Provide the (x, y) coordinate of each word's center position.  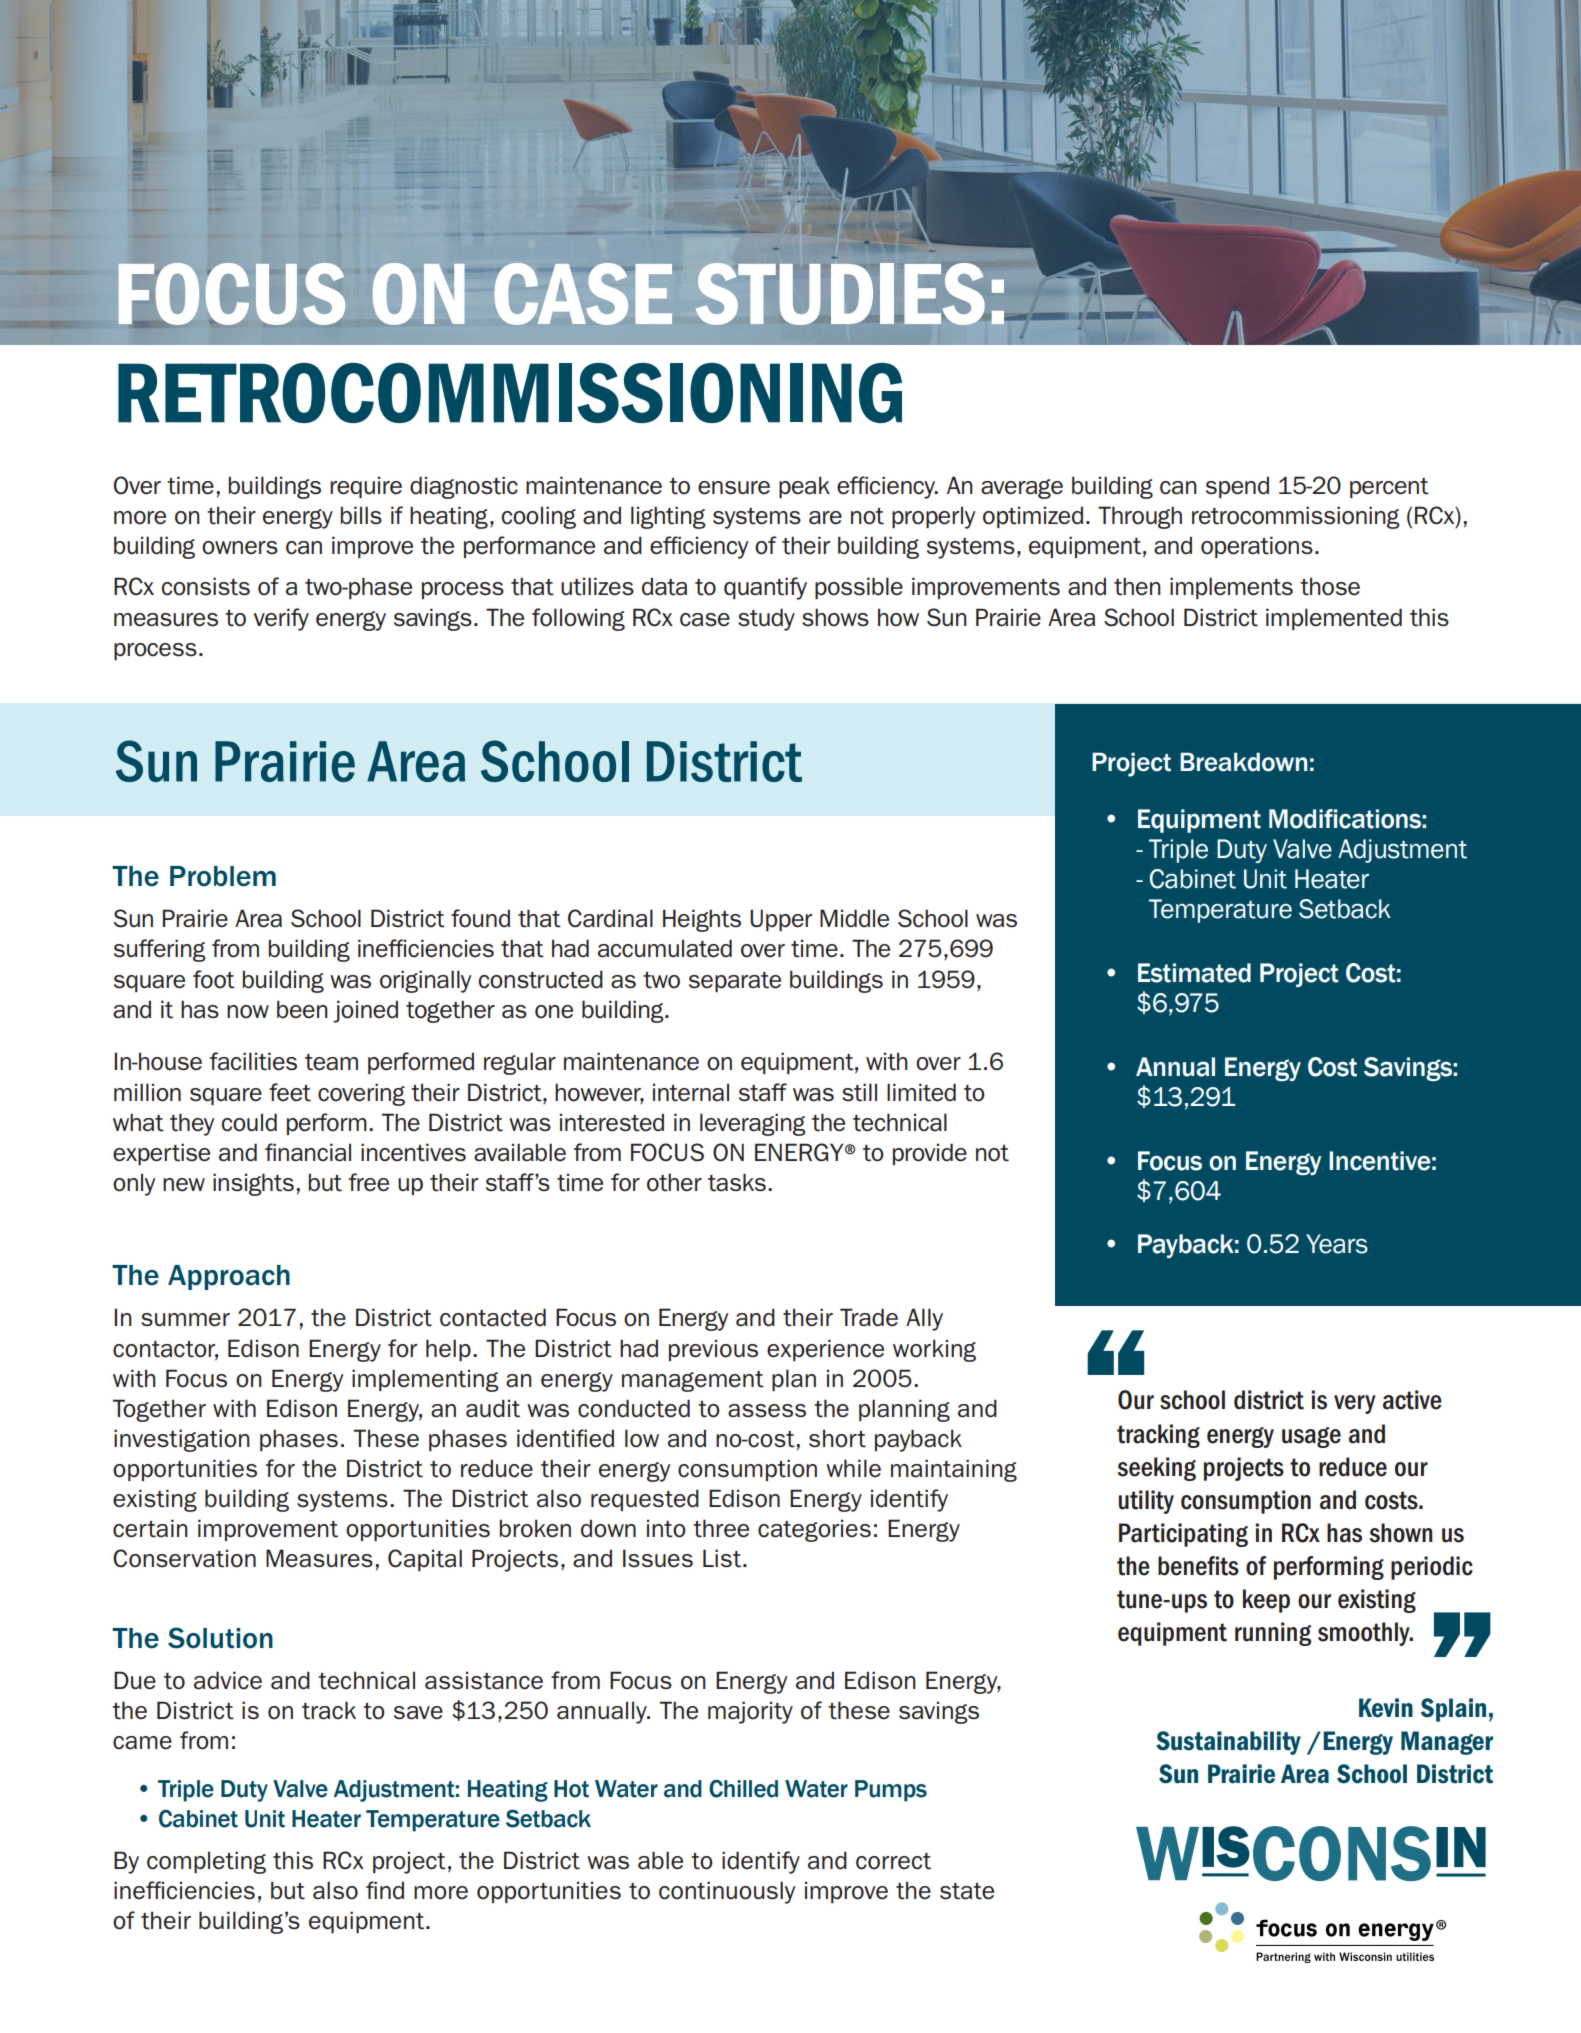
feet (290, 1092)
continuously (727, 1892)
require (366, 487)
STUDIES (840, 294)
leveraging (753, 1124)
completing (206, 1862)
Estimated (1194, 973)
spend (1237, 487)
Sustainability (1228, 1743)
